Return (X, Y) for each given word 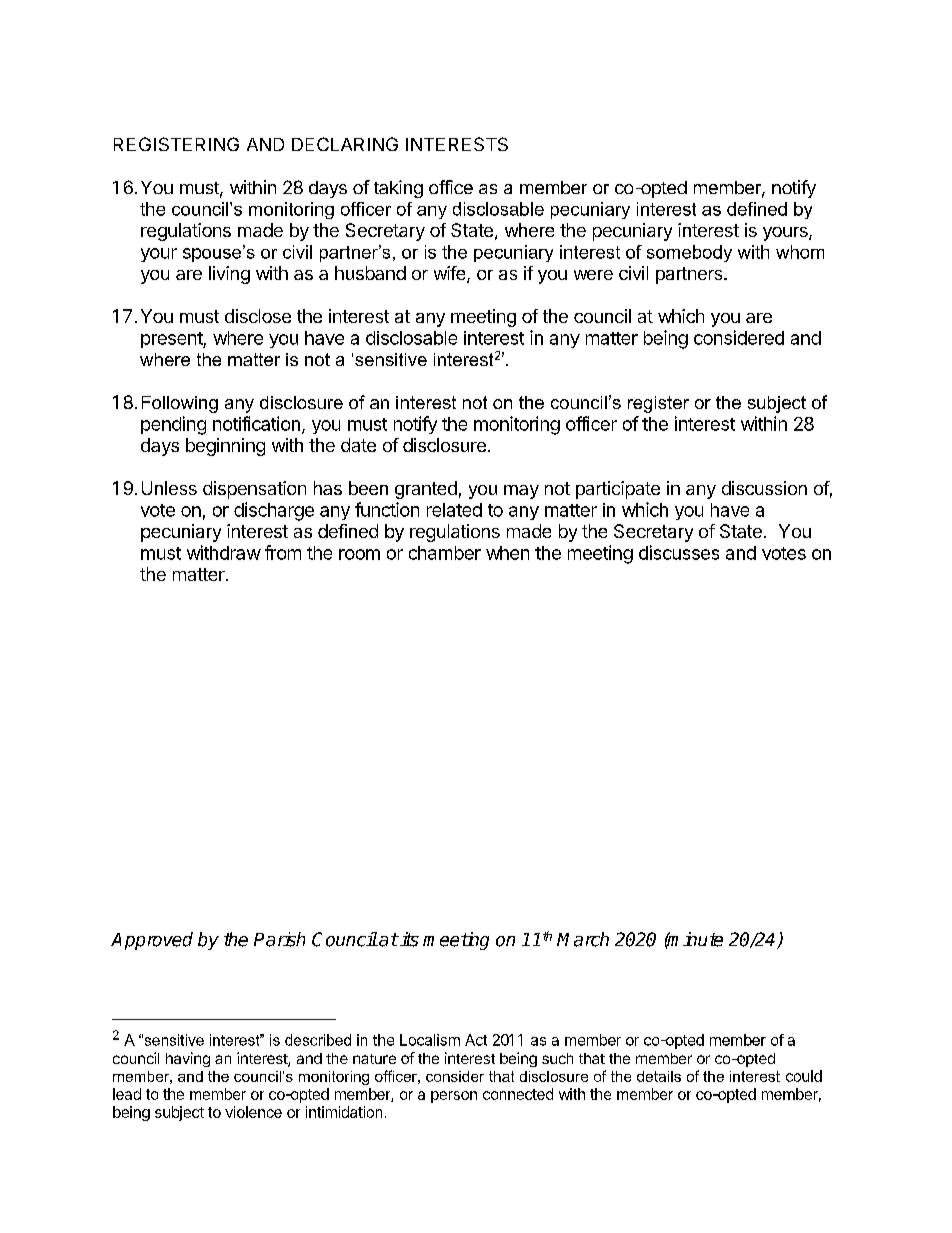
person (454, 1097)
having (188, 1059)
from (283, 552)
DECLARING (345, 144)
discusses (679, 552)
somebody (689, 253)
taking (398, 189)
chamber (445, 553)
